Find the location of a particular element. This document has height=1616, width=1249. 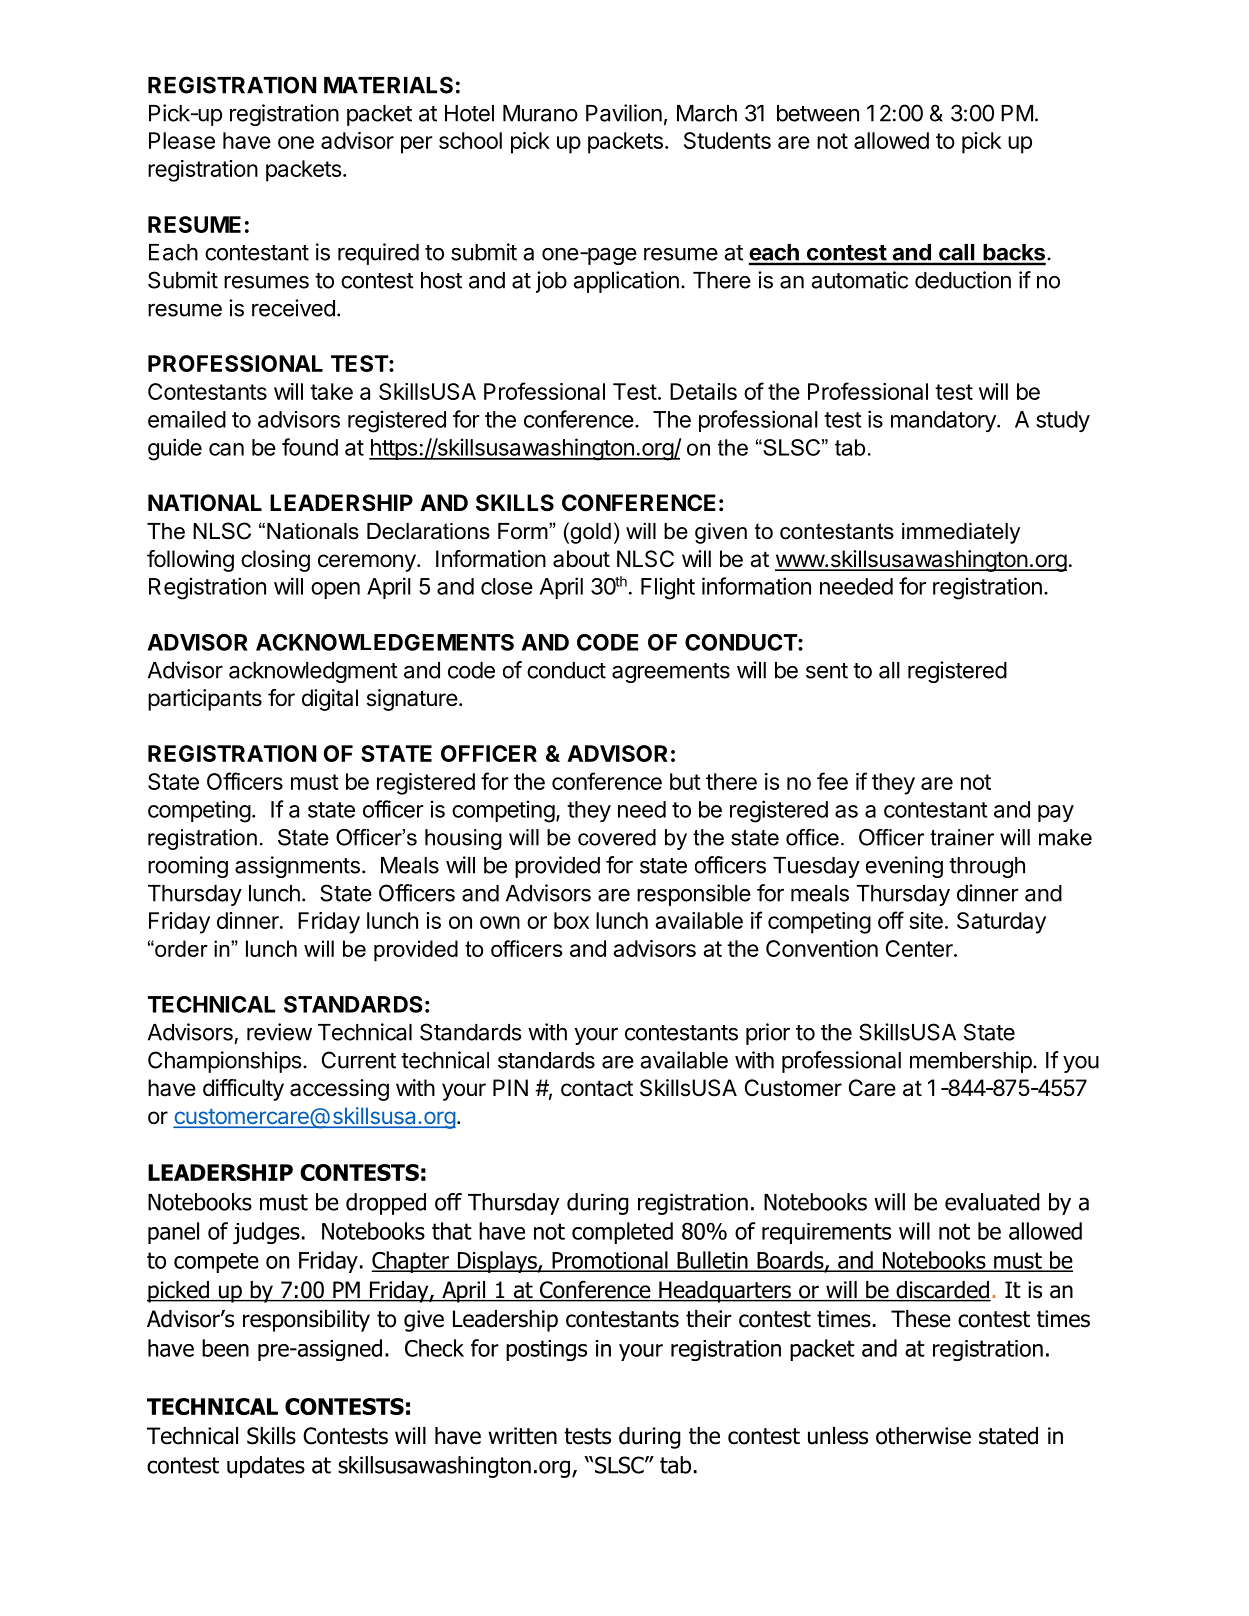

but is located at coordinates (685, 781).
